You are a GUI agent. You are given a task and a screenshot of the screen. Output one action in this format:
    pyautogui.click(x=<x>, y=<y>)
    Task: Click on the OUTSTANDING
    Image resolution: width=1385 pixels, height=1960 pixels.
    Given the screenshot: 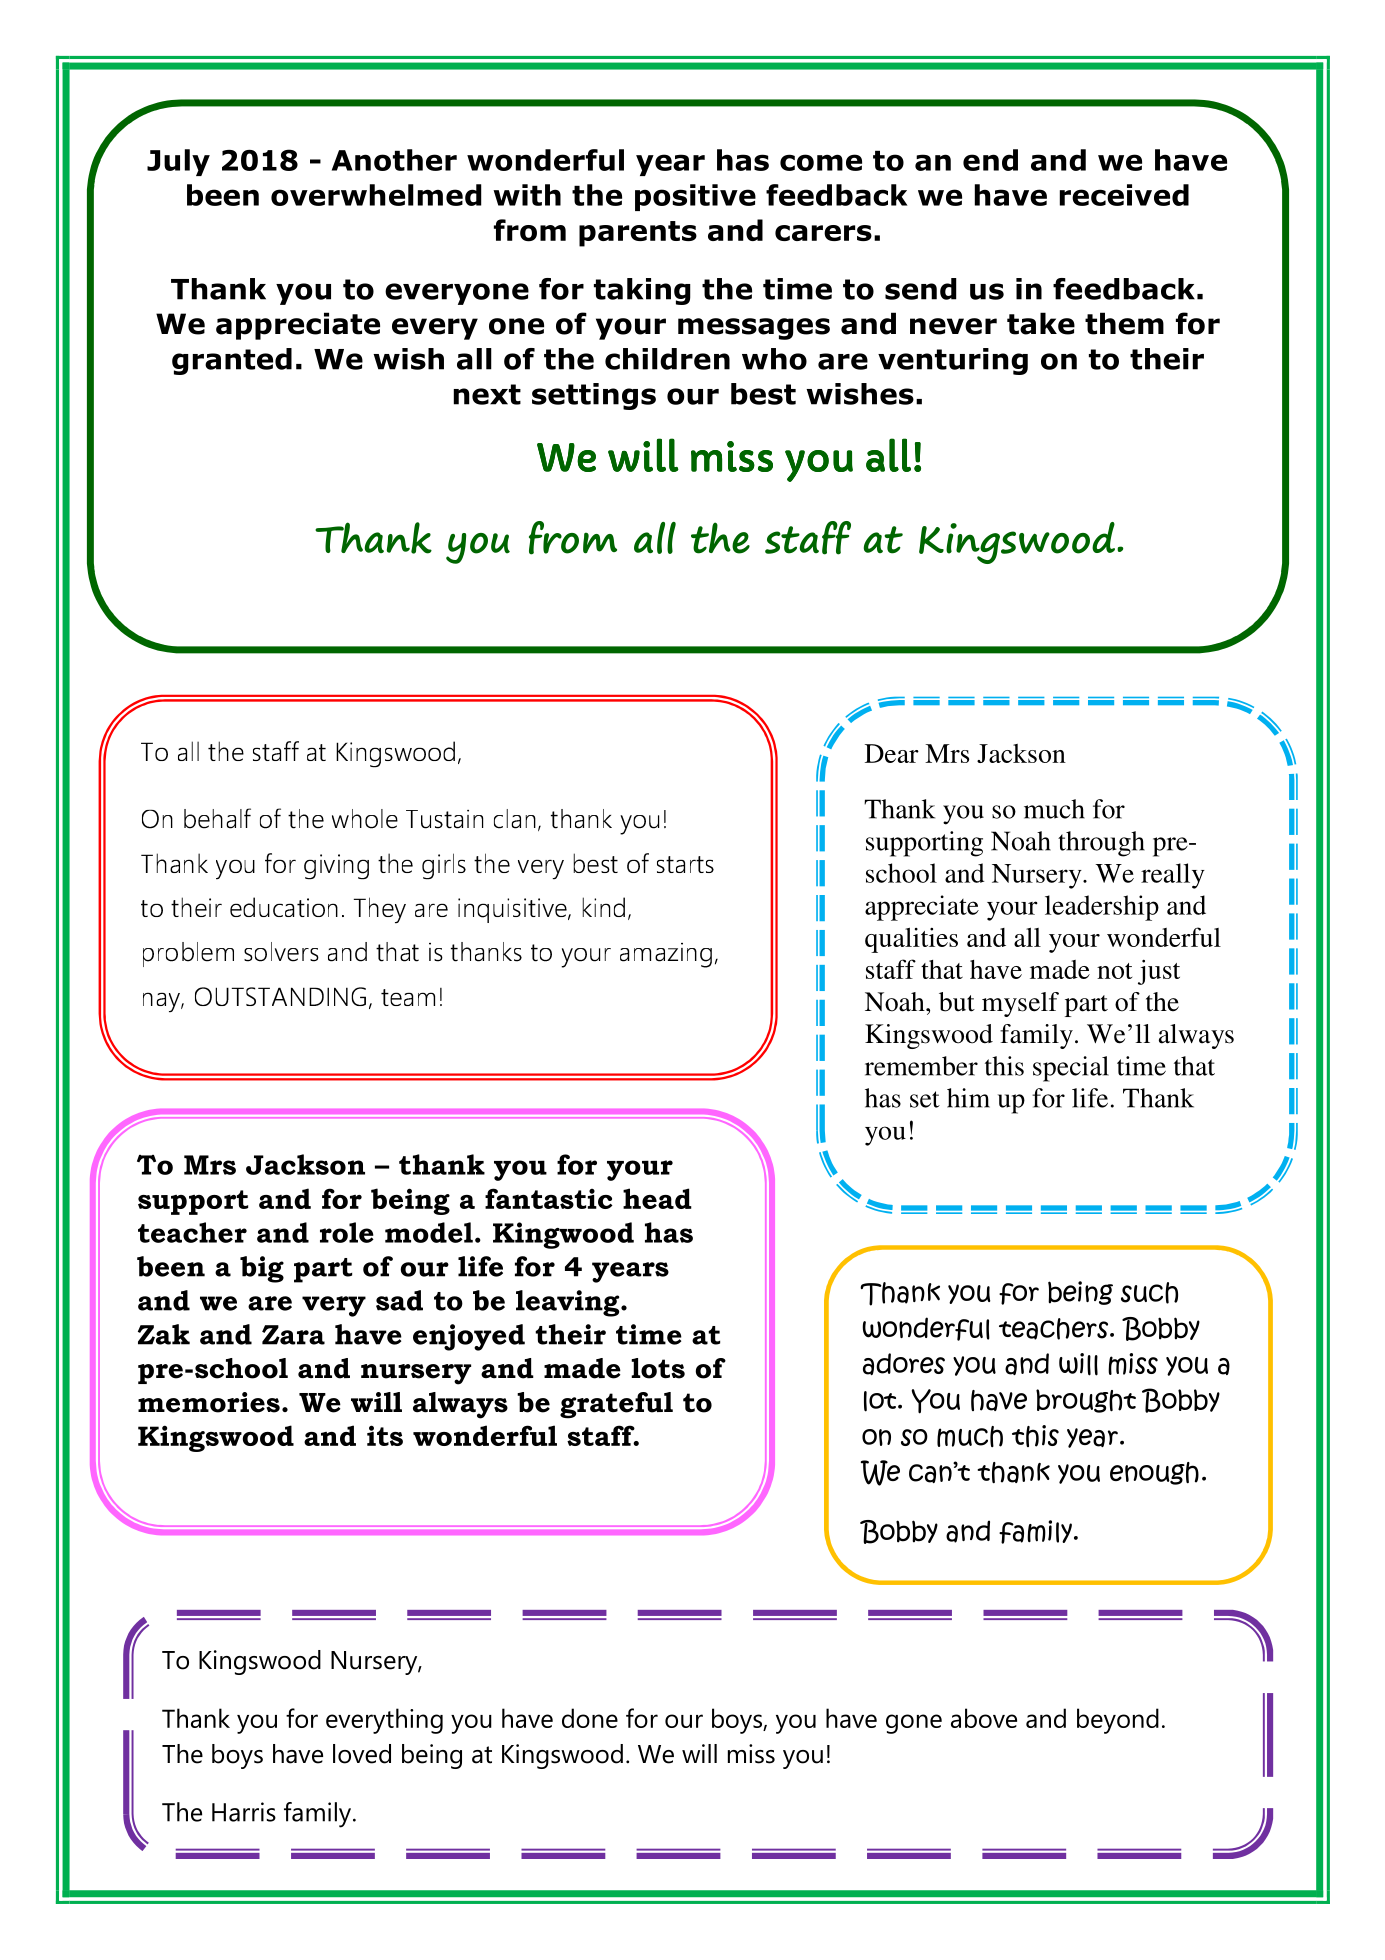 What is the action you would take?
    pyautogui.click(x=280, y=996)
